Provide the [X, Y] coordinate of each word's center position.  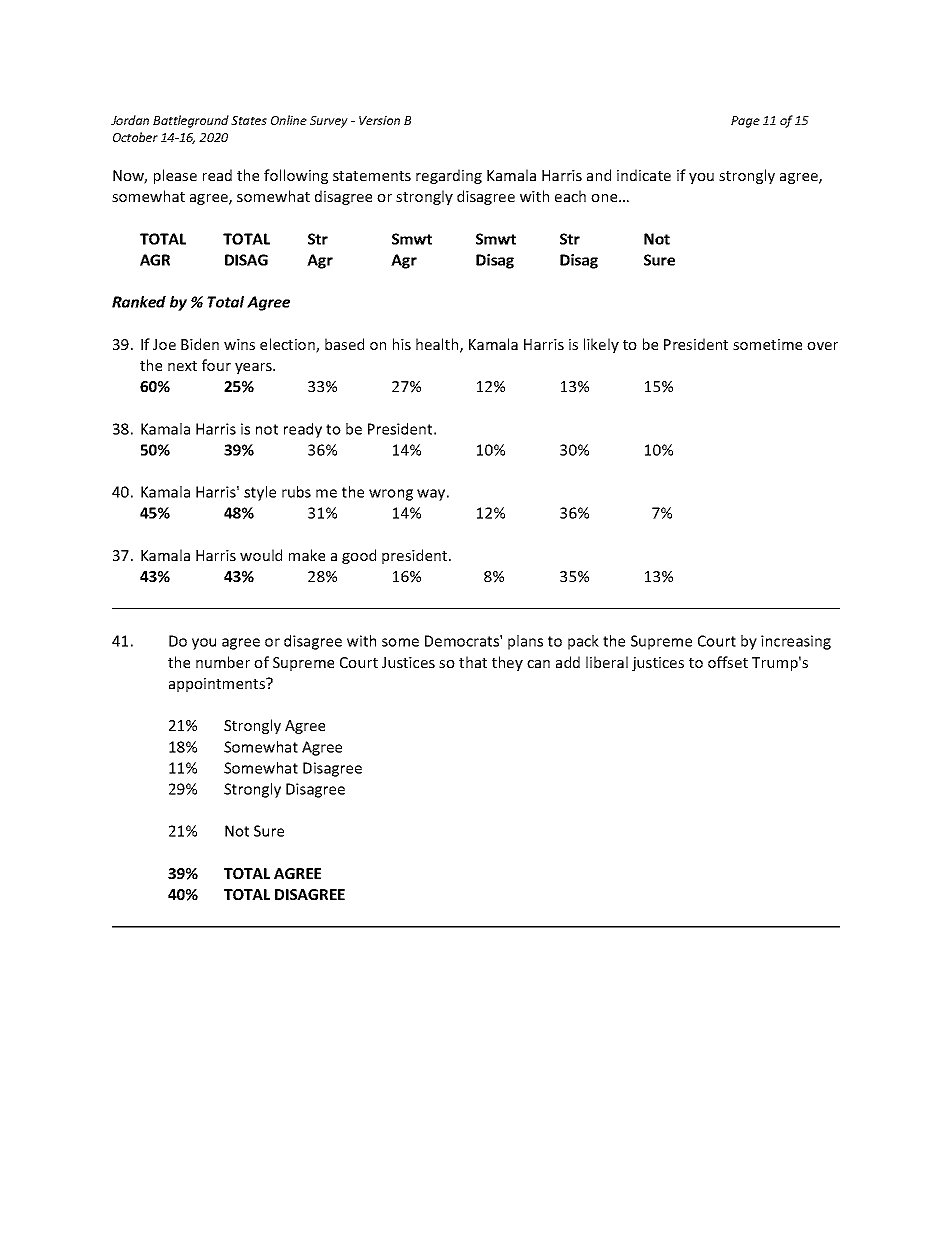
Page [745, 122]
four [216, 365]
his [402, 344]
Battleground [191, 121]
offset [728, 662]
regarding [449, 176]
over [822, 346]
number [223, 662]
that [473, 662]
